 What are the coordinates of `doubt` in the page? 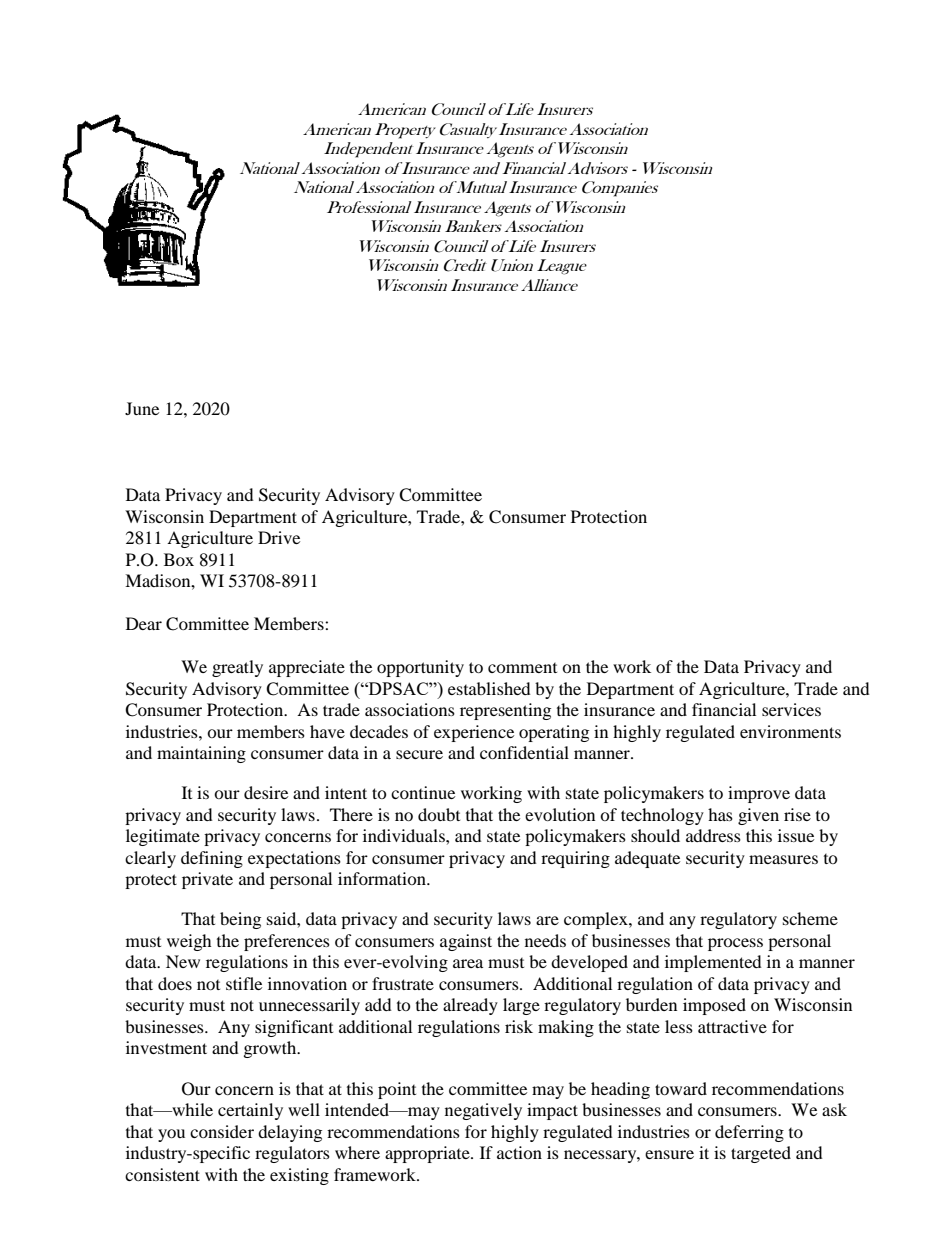 It's located at (439, 814).
